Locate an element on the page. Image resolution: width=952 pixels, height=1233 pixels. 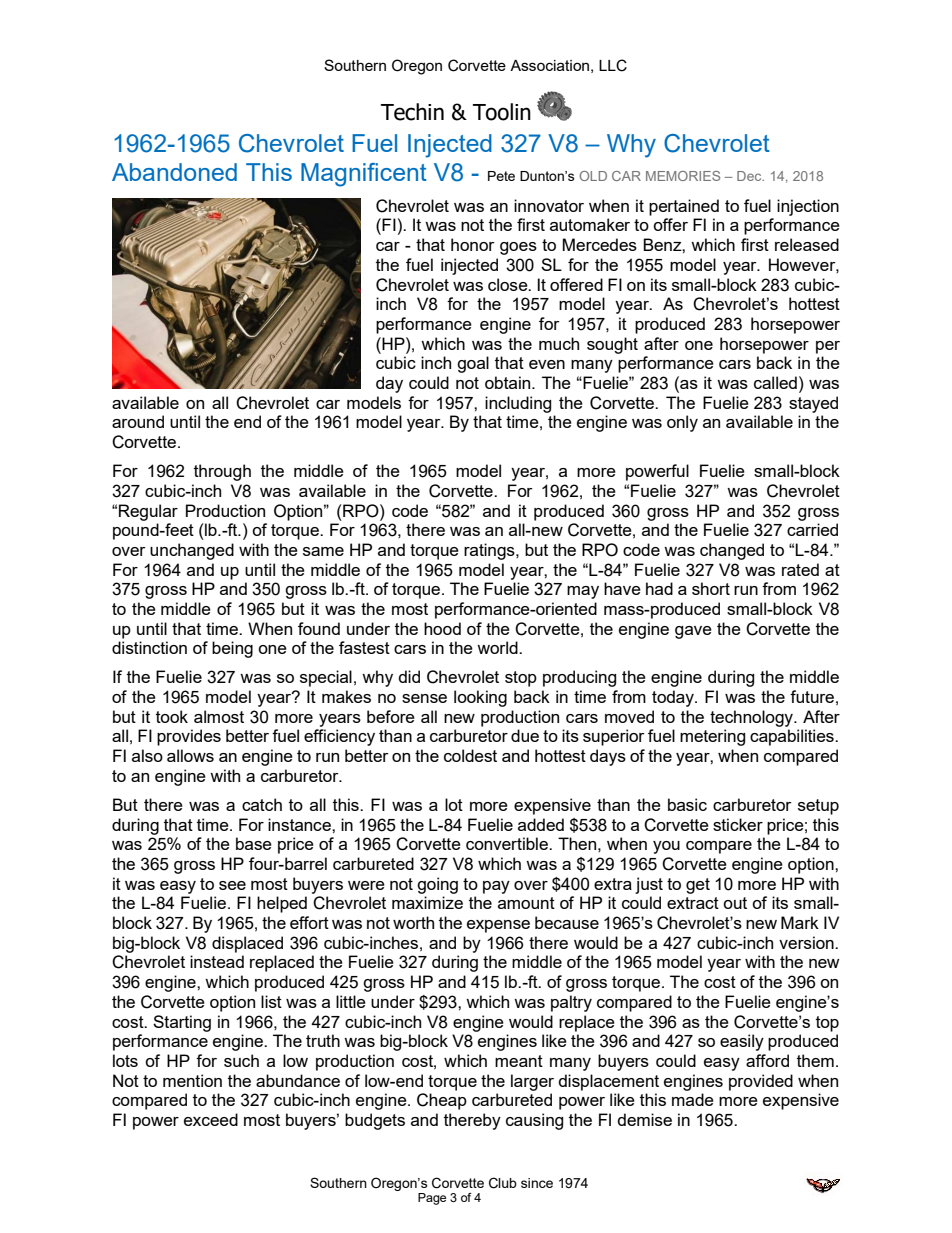
Pete is located at coordinates (501, 176).
